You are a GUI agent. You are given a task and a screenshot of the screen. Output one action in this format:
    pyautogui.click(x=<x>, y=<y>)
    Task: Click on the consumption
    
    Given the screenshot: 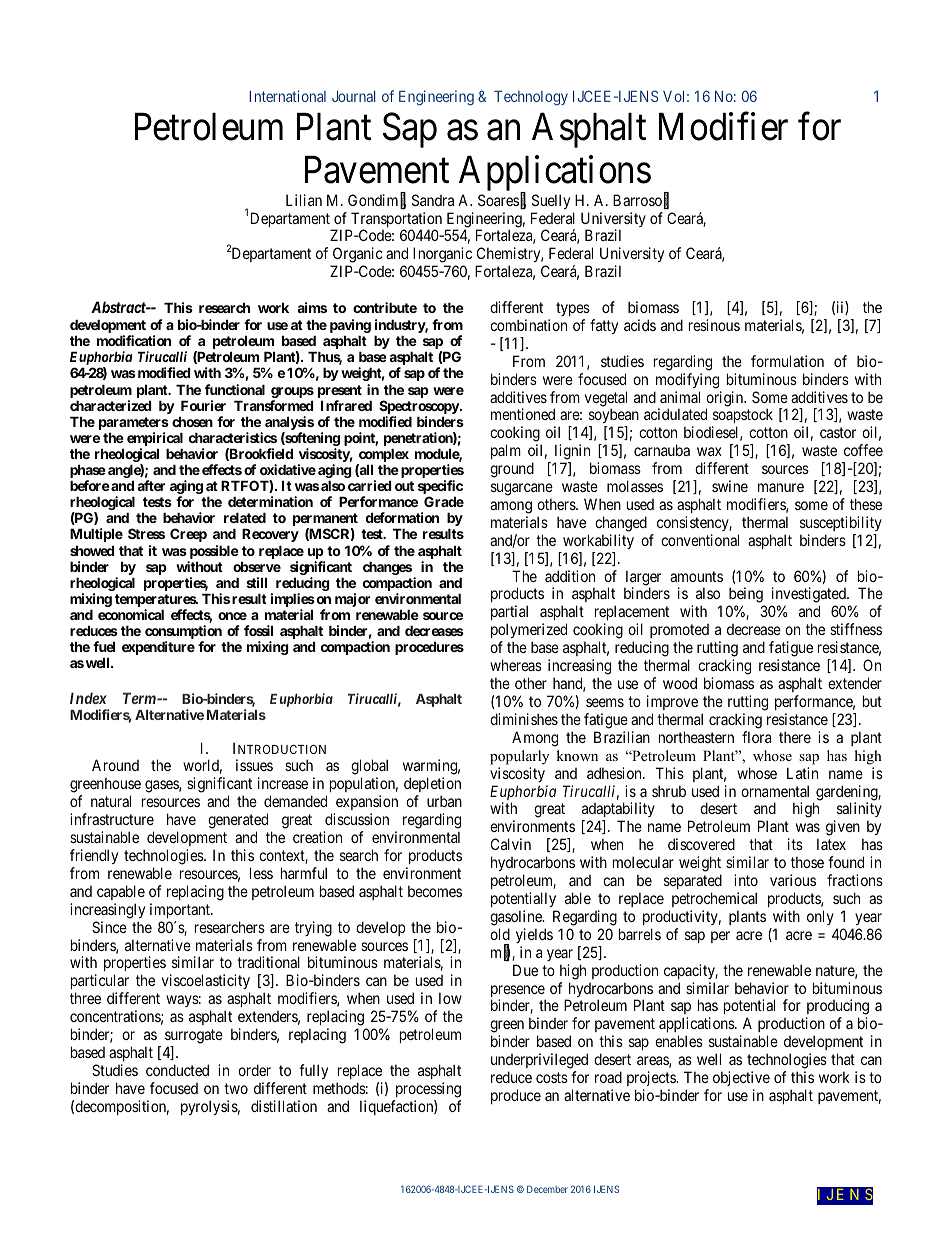 What is the action you would take?
    pyautogui.click(x=183, y=633)
